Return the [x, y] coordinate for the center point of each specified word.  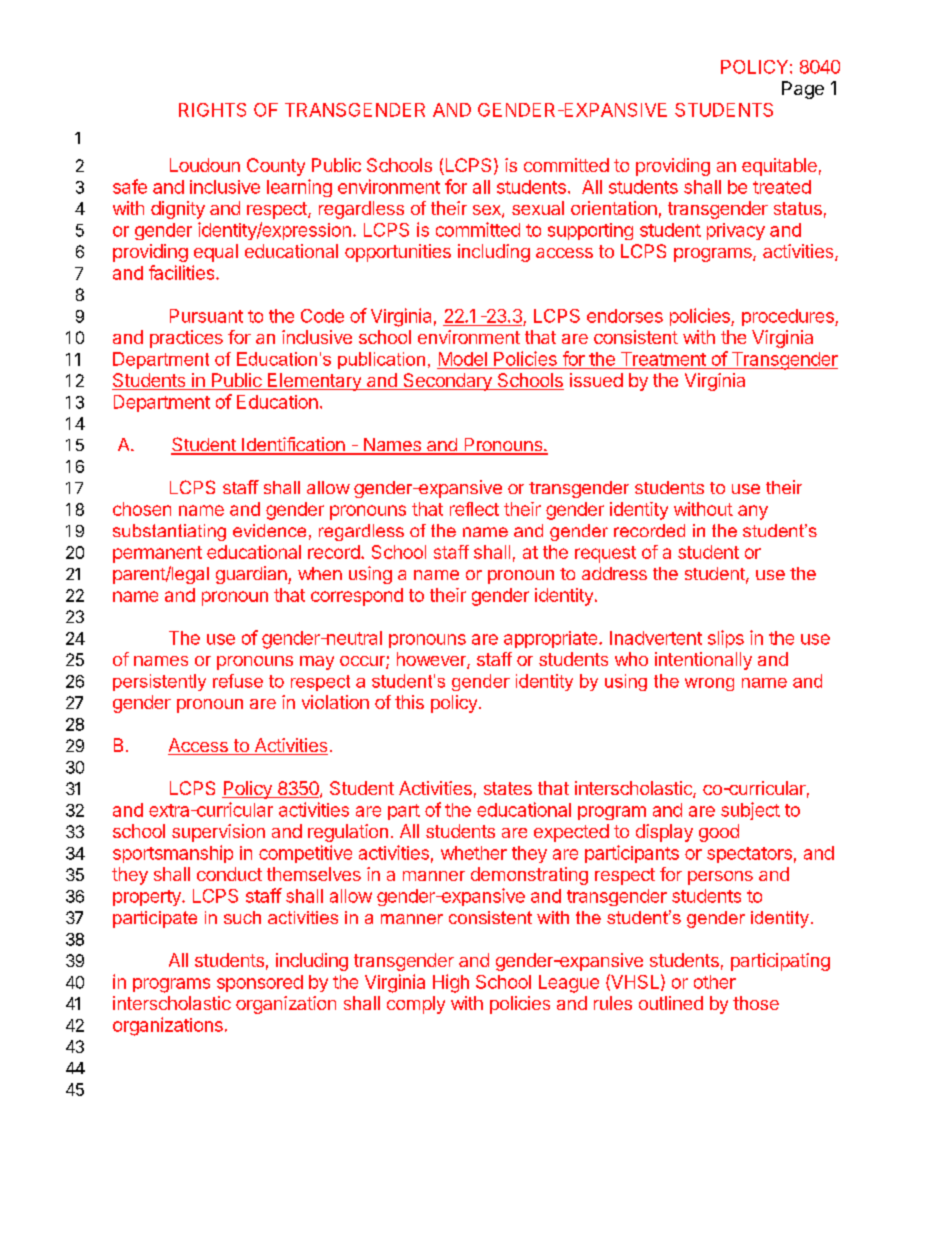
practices [186, 339]
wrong [709, 684]
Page [803, 90]
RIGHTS [212, 110]
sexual [538, 208]
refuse [238, 681]
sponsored [260, 983]
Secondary [447, 382]
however [432, 660]
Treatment [663, 359]
